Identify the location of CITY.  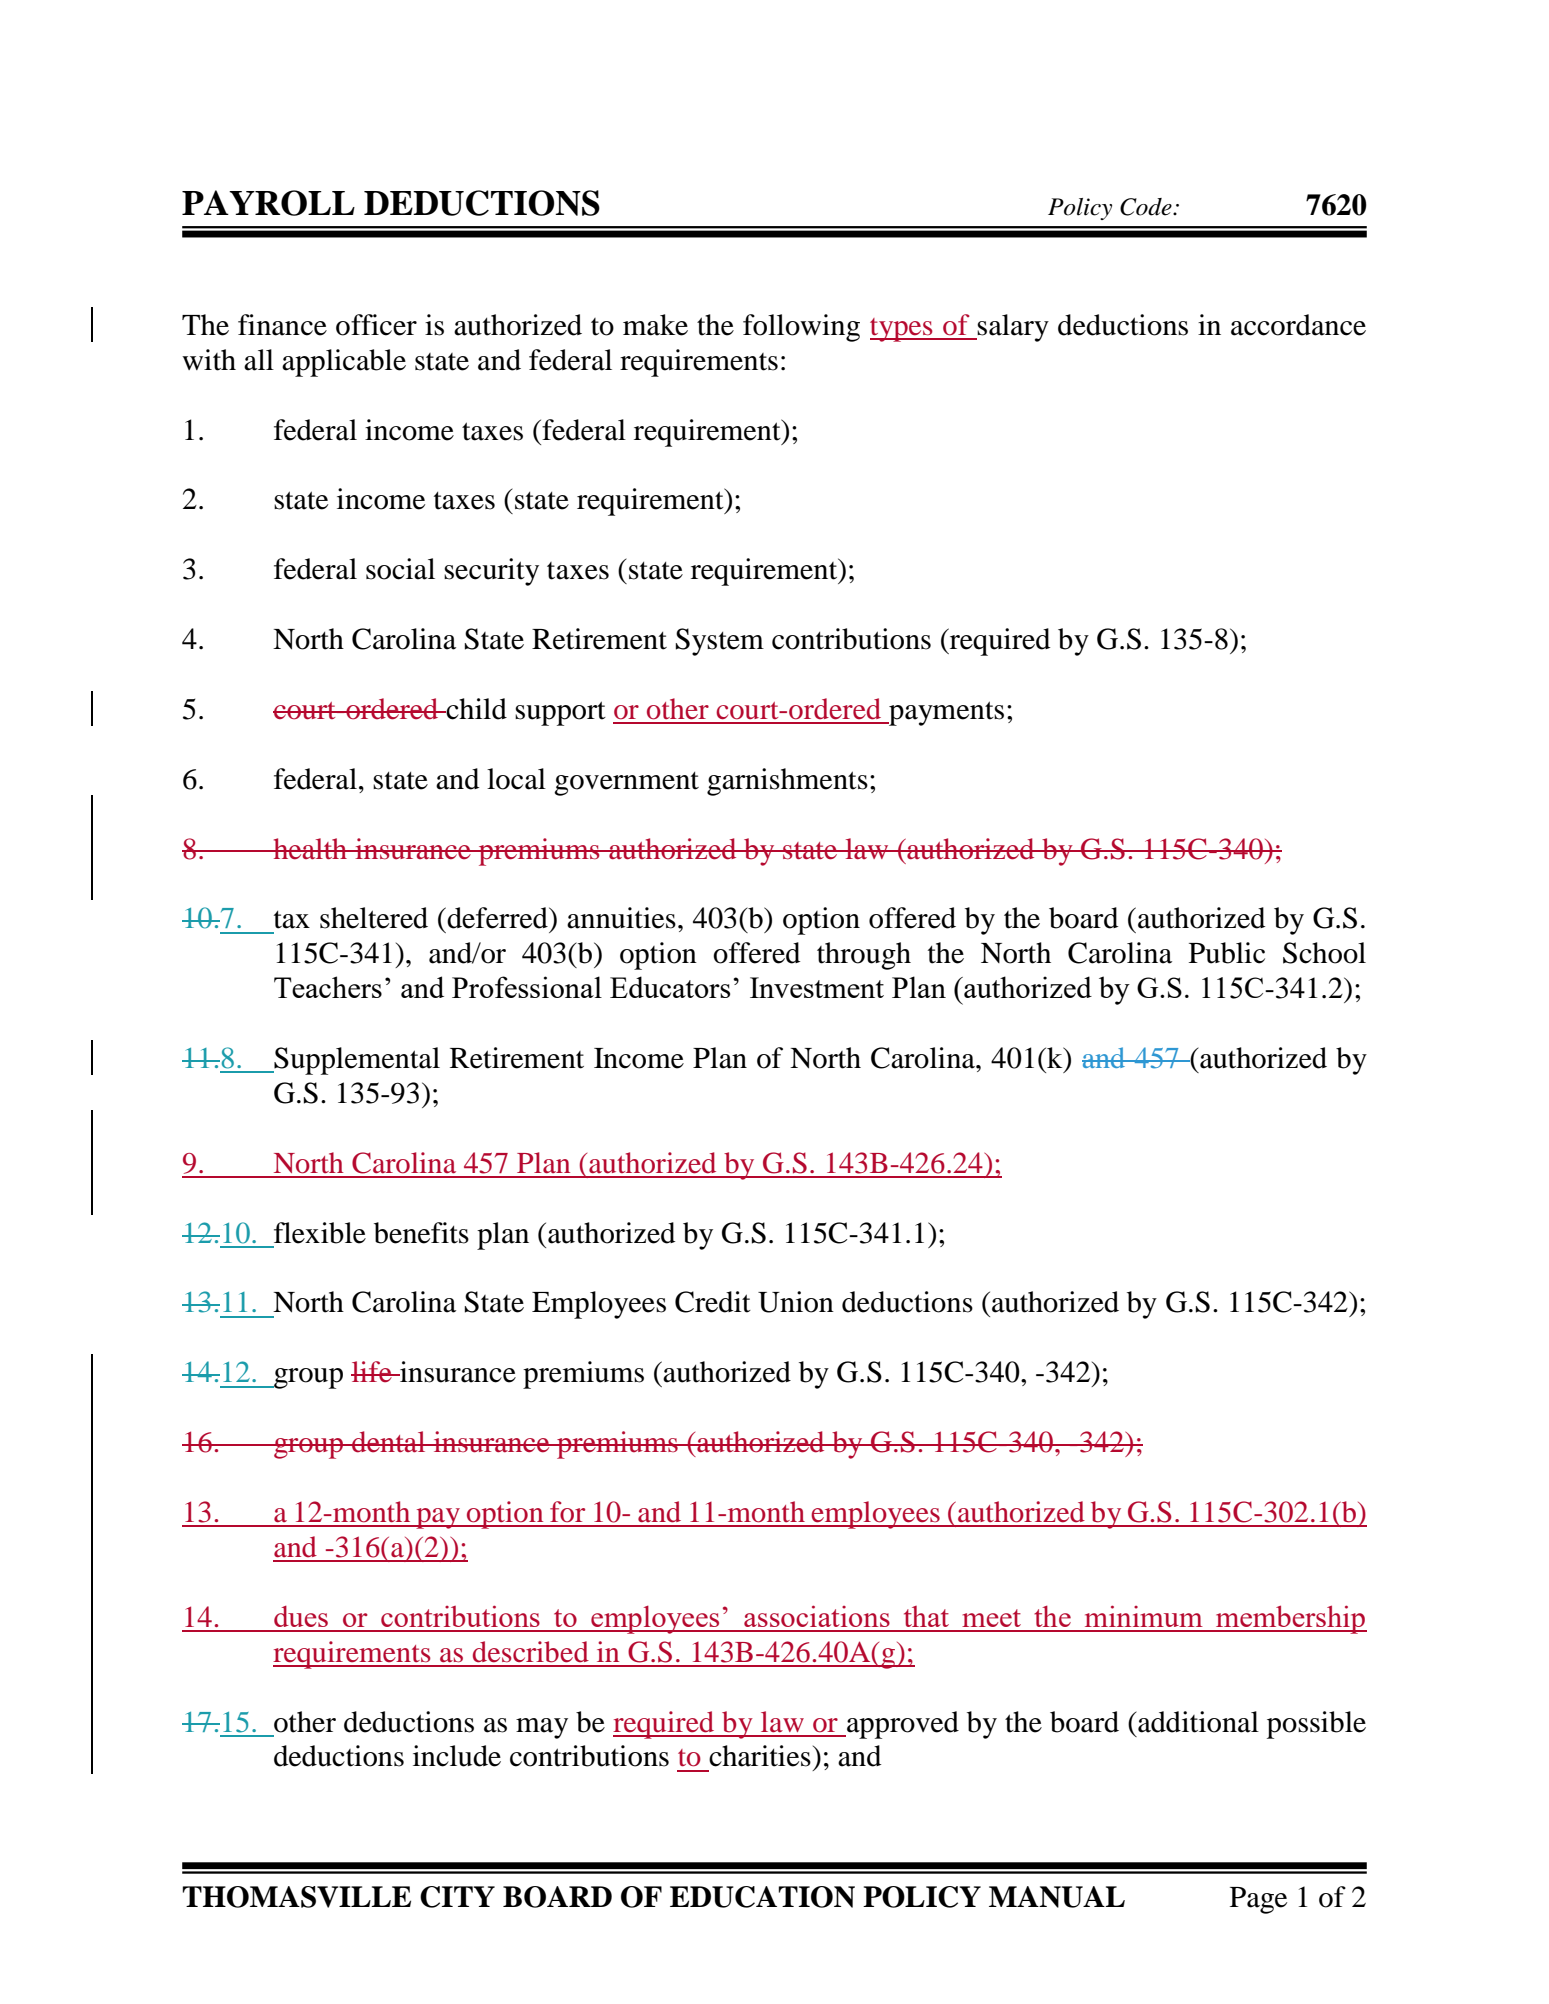
(457, 1897).
